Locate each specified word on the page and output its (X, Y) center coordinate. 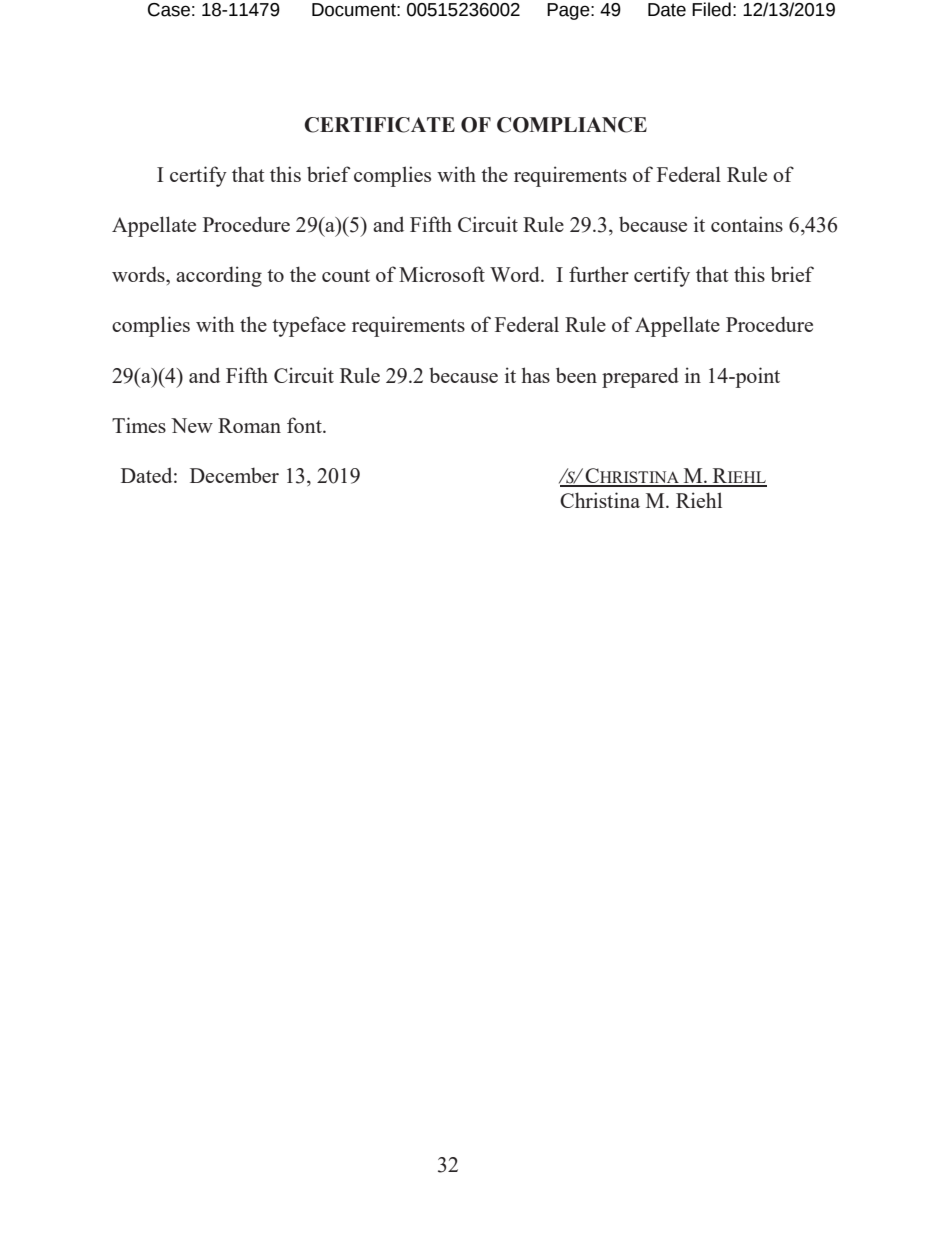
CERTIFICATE (379, 125)
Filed (711, 9)
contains (747, 224)
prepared (640, 377)
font (305, 425)
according (219, 276)
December (234, 475)
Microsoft (442, 274)
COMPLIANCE (572, 125)
